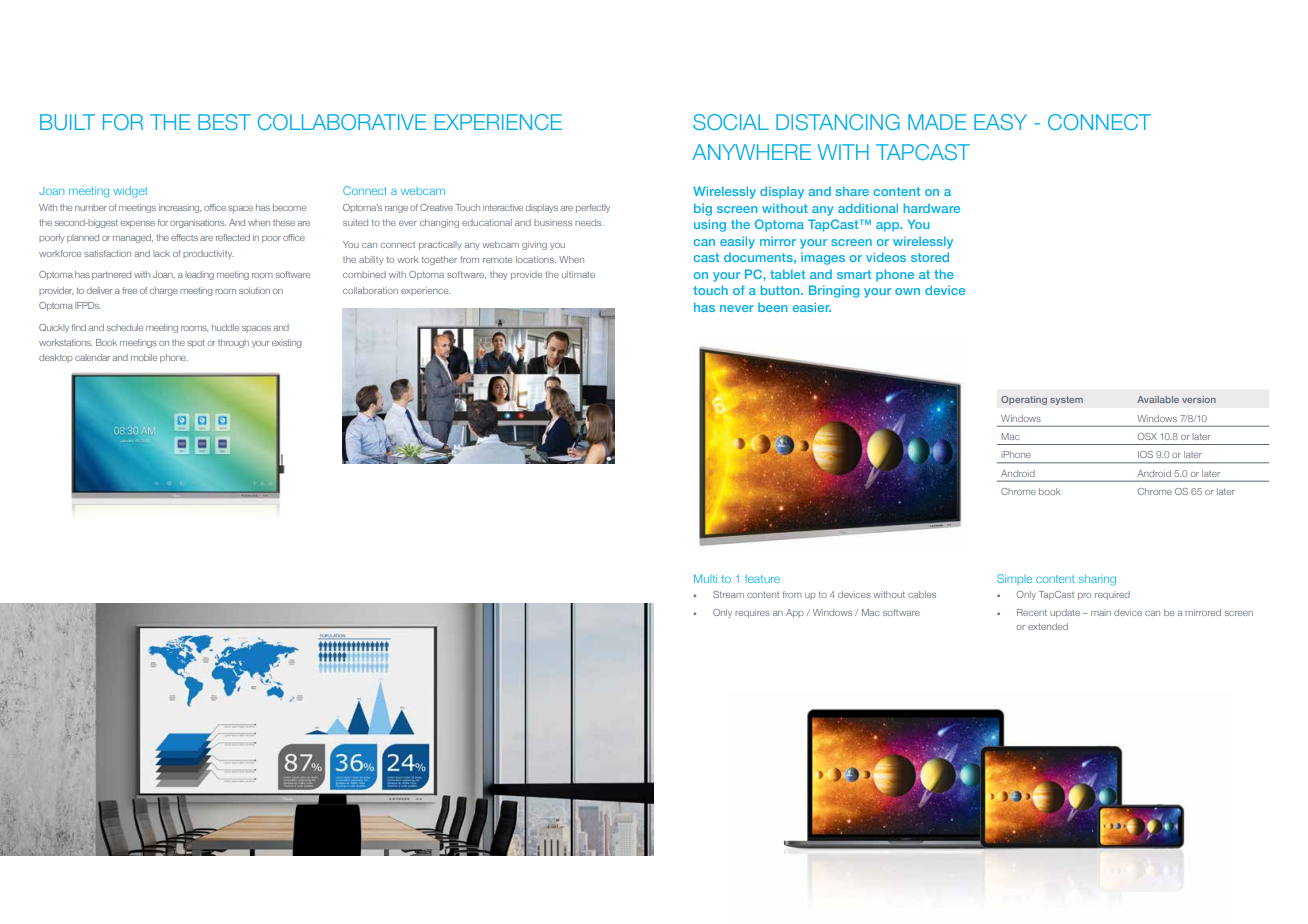 Image resolution: width=1308 pixels, height=924 pixels. What do you see at coordinates (1065, 613) in the screenshot?
I see `update` at bounding box center [1065, 613].
